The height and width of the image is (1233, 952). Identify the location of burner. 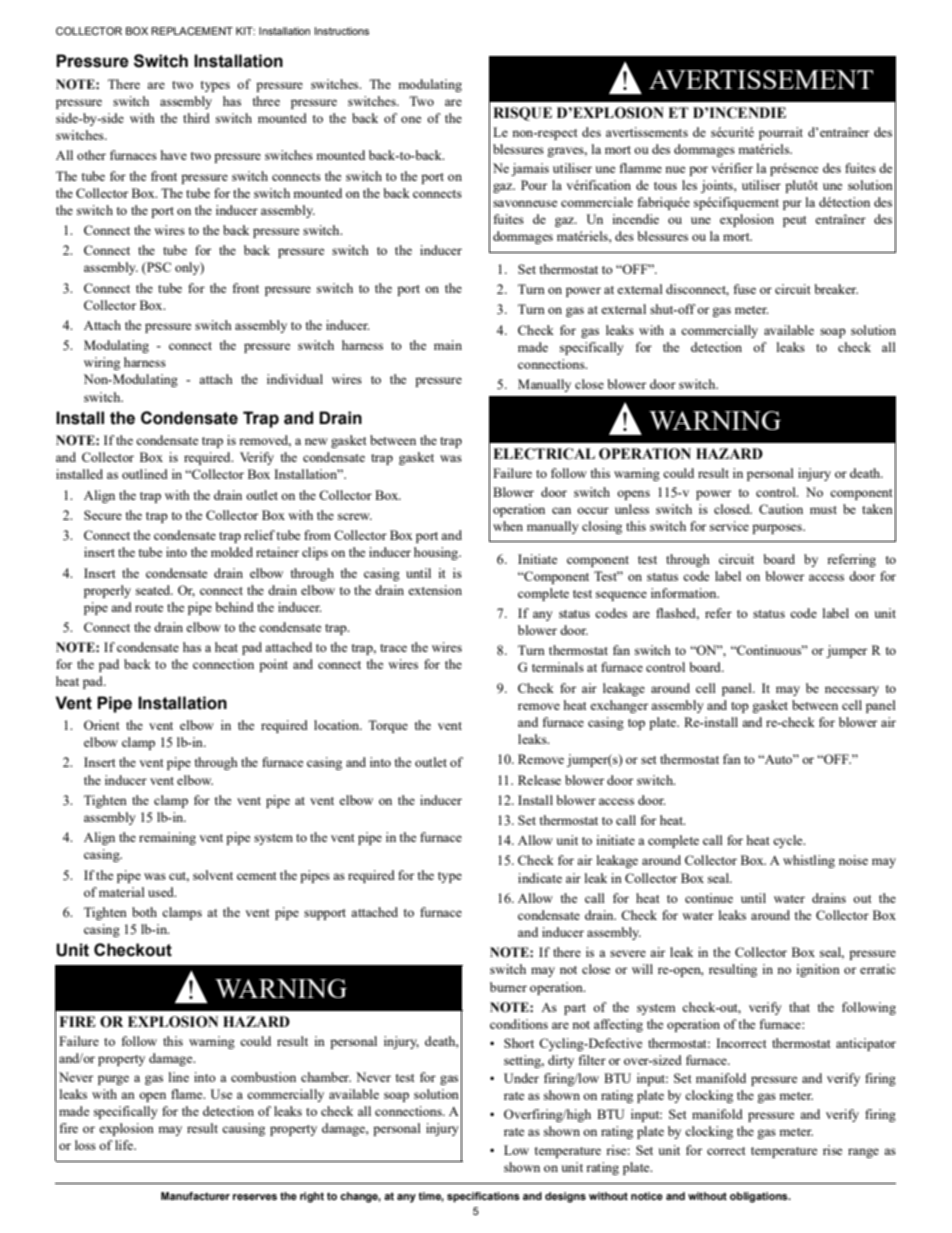
(508, 987).
